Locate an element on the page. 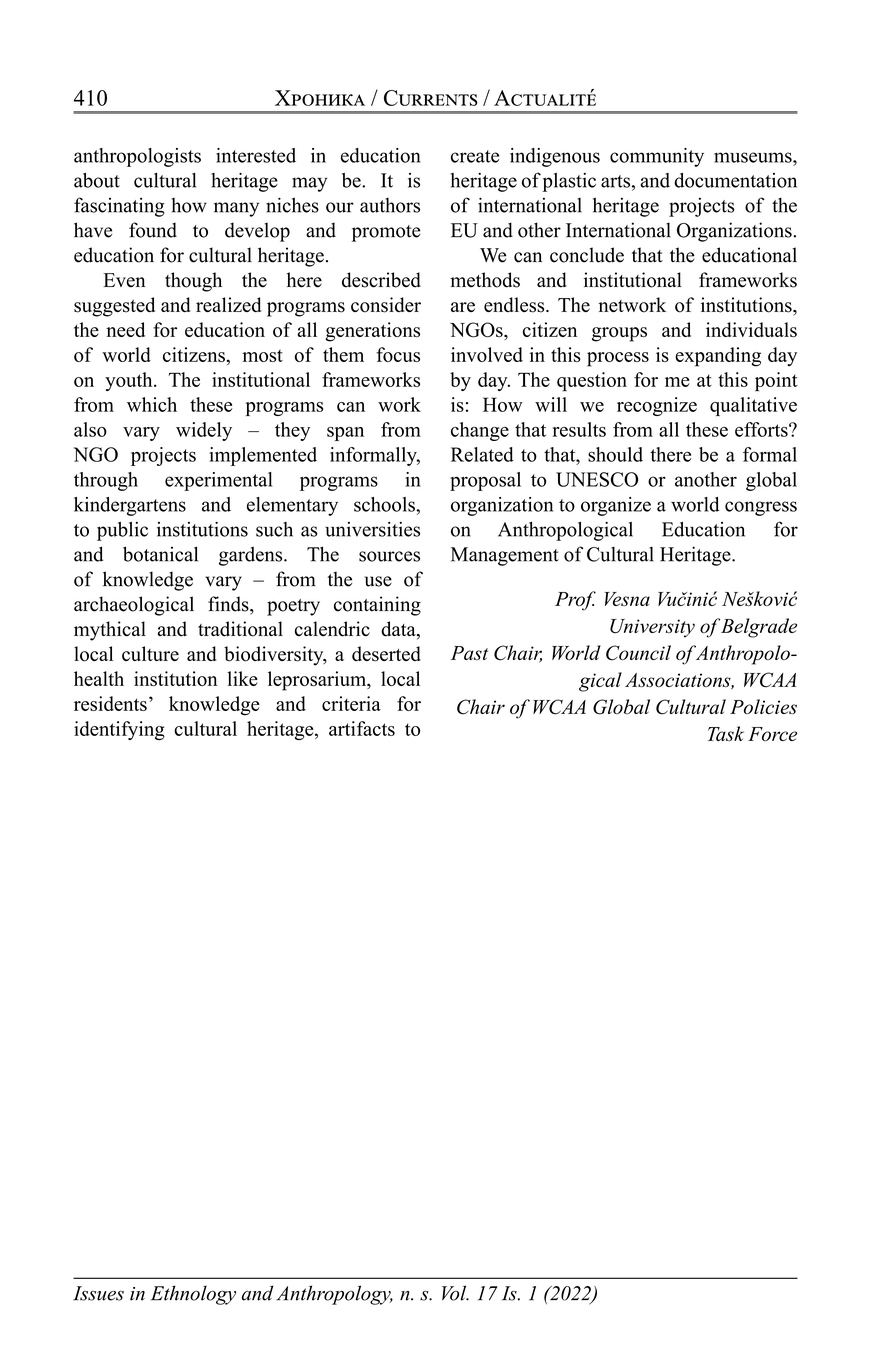  Task is located at coordinates (726, 733).
